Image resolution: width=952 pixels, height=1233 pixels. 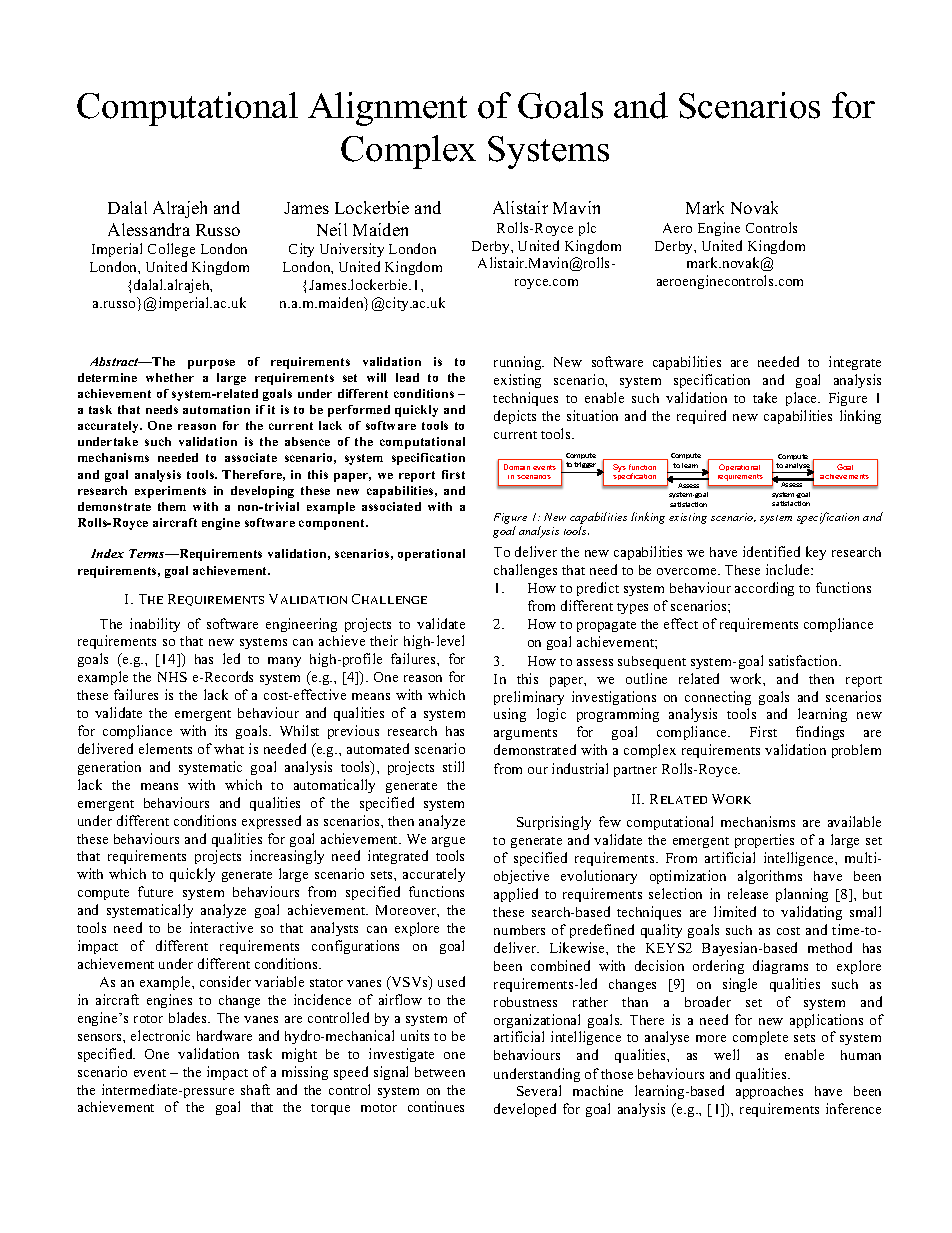 What do you see at coordinates (764, 589) in the screenshot?
I see `according` at bounding box center [764, 589].
